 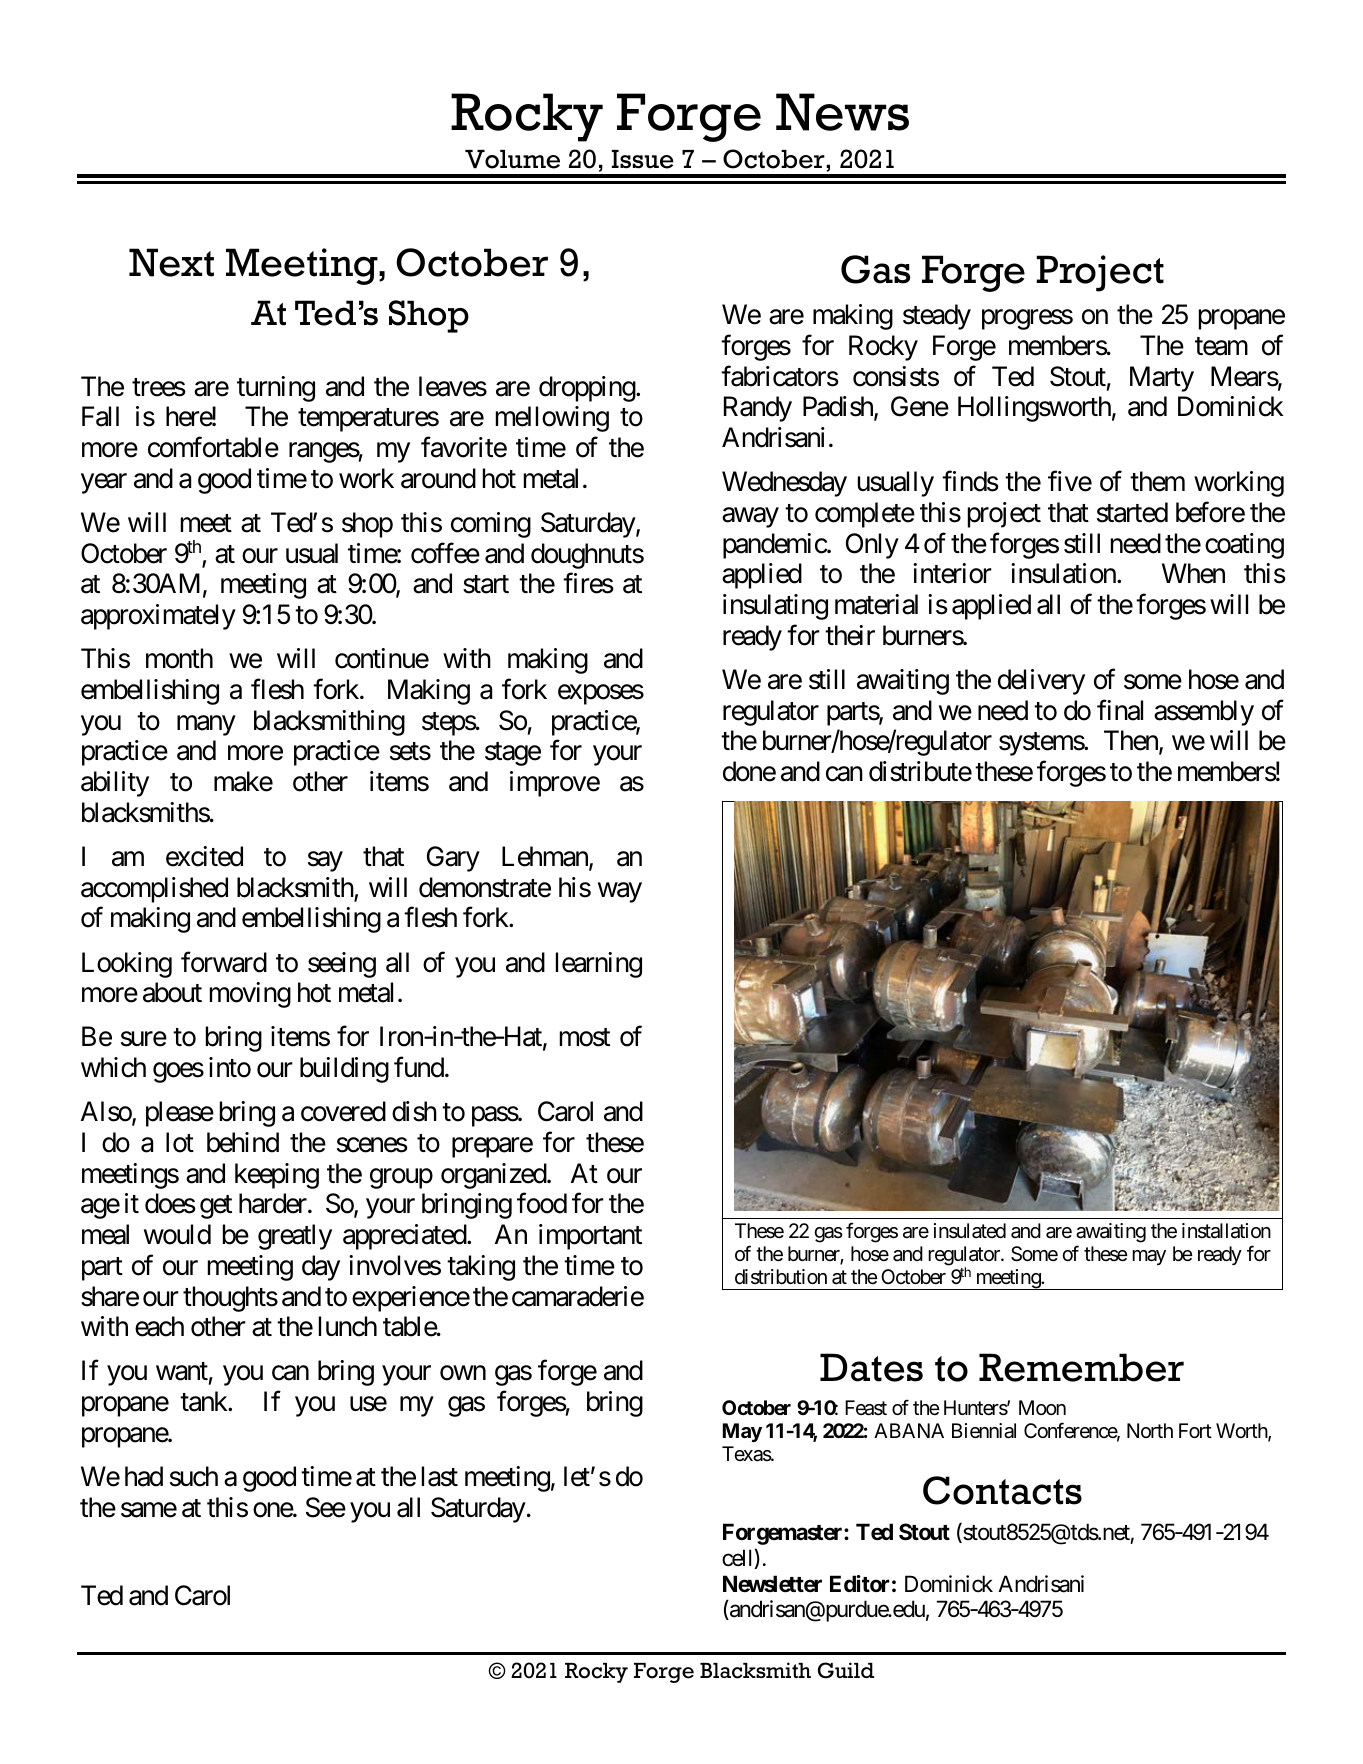 I want to click on Then, so click(x=1132, y=742).
